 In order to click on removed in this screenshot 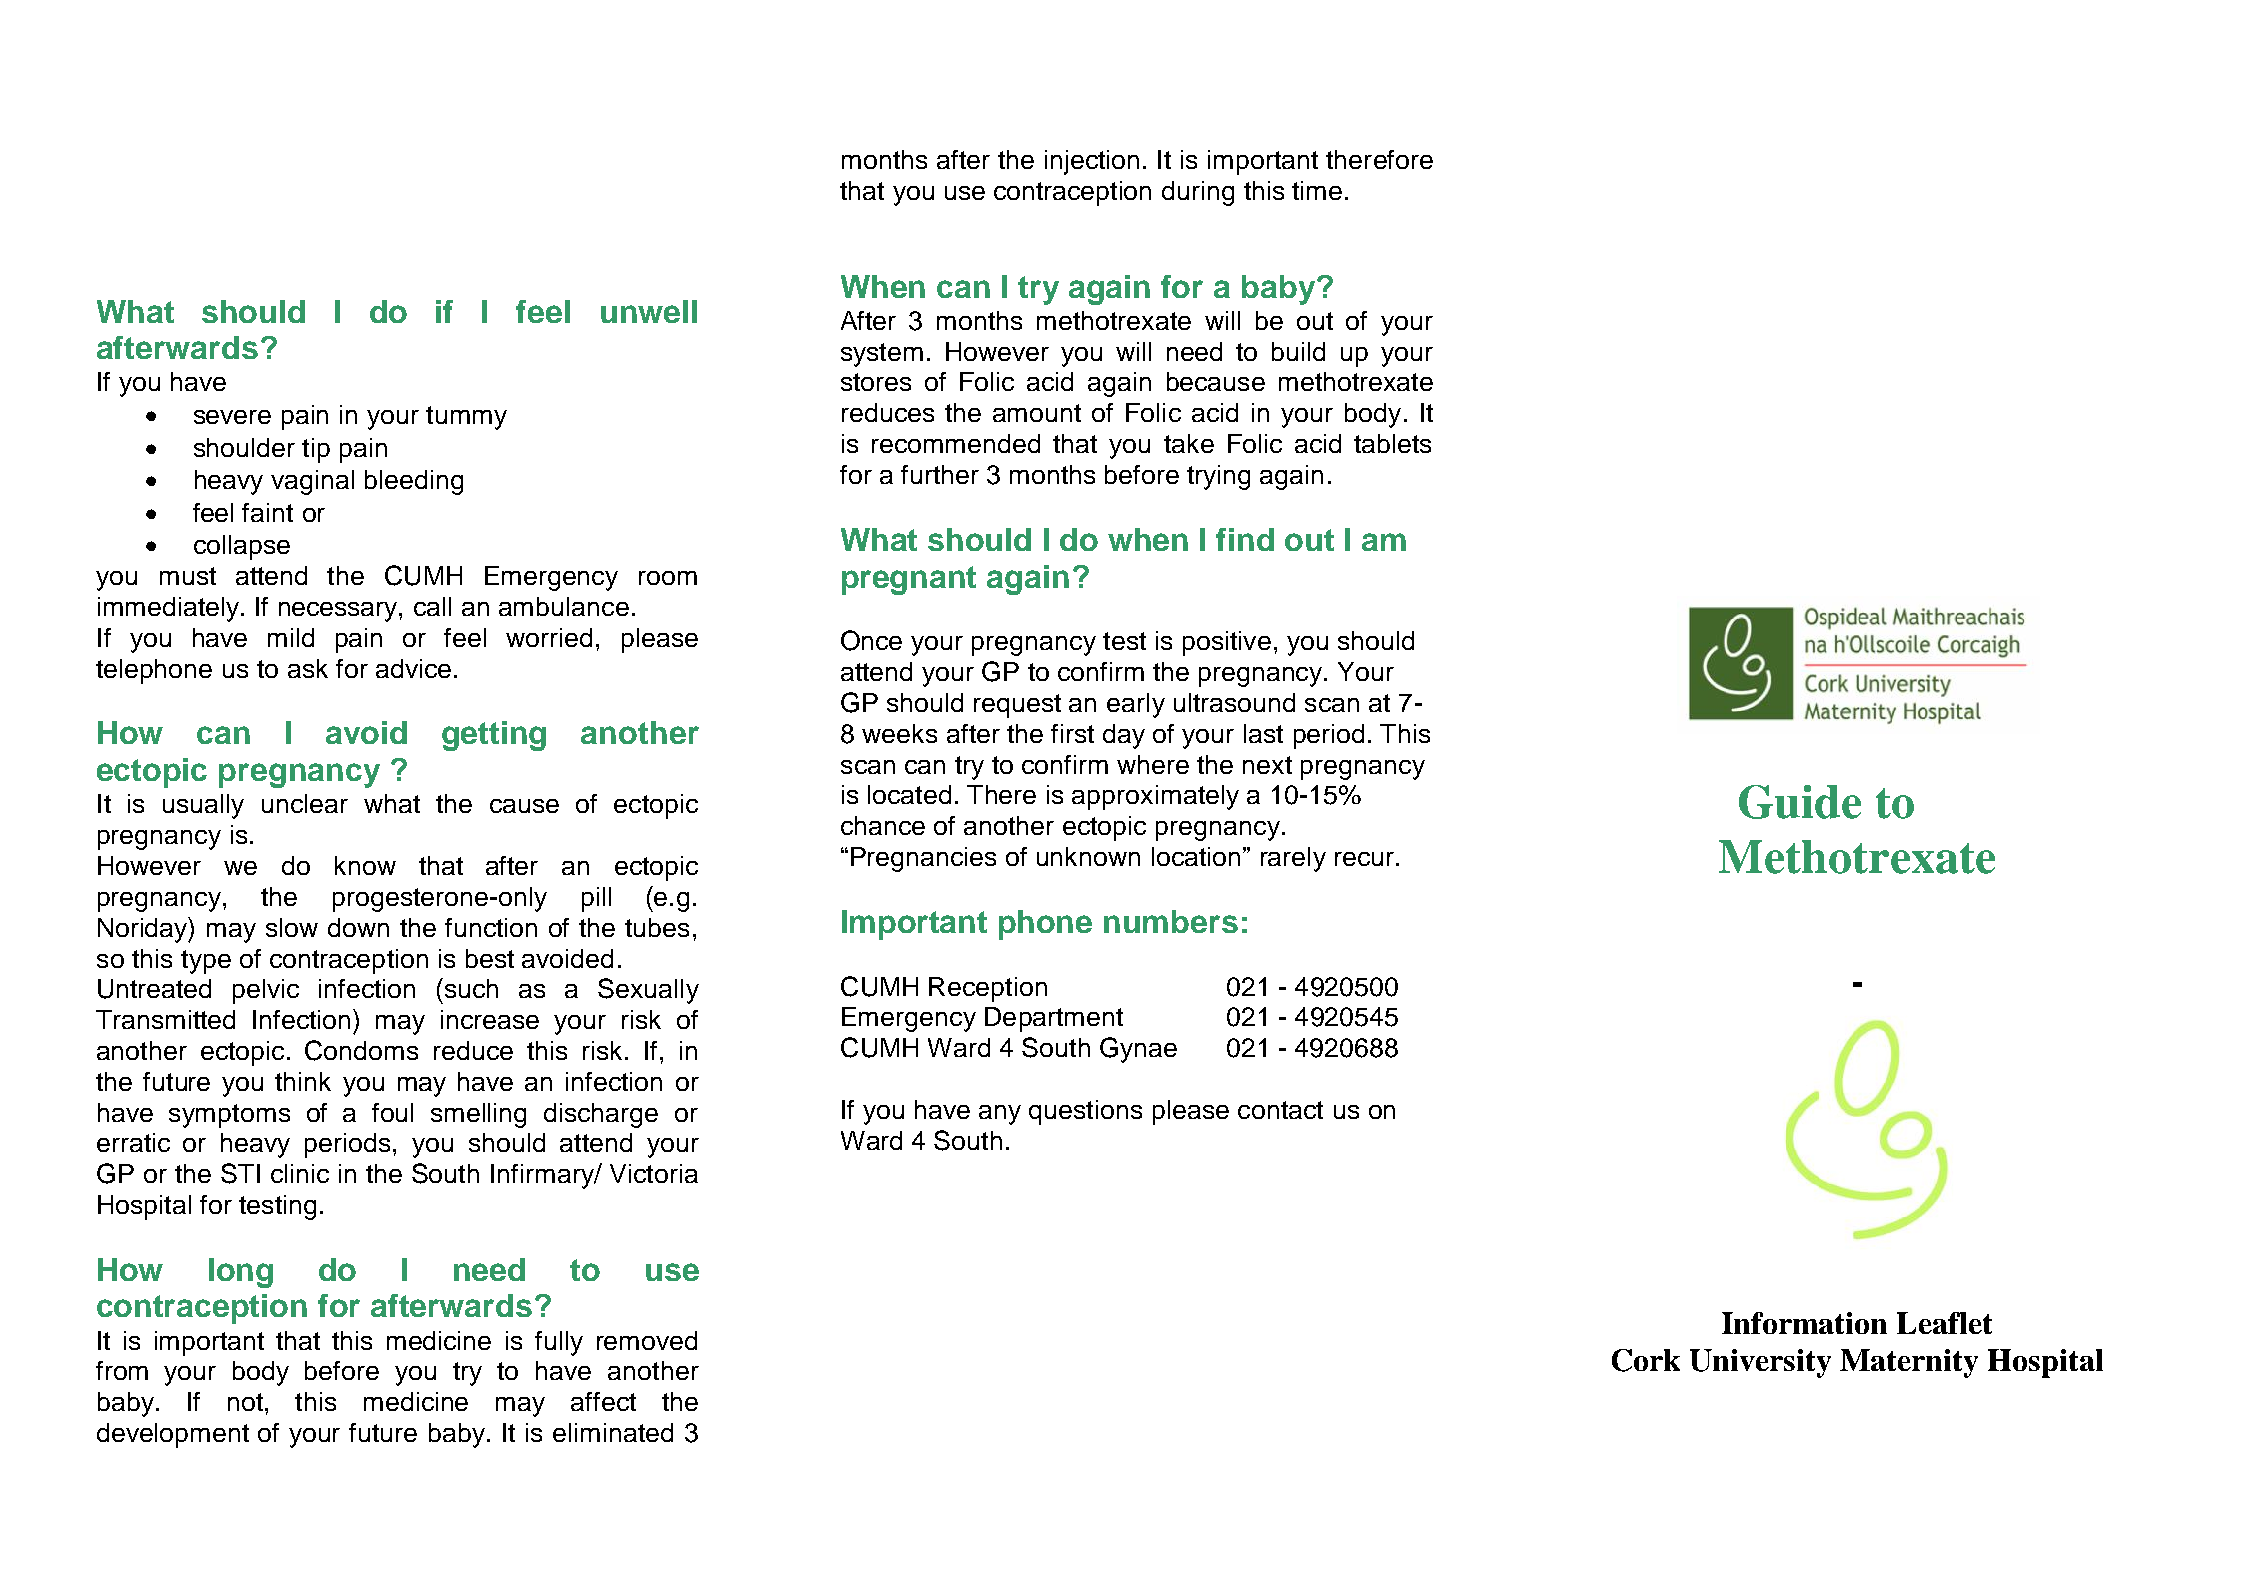, I will do `click(647, 1340)`.
